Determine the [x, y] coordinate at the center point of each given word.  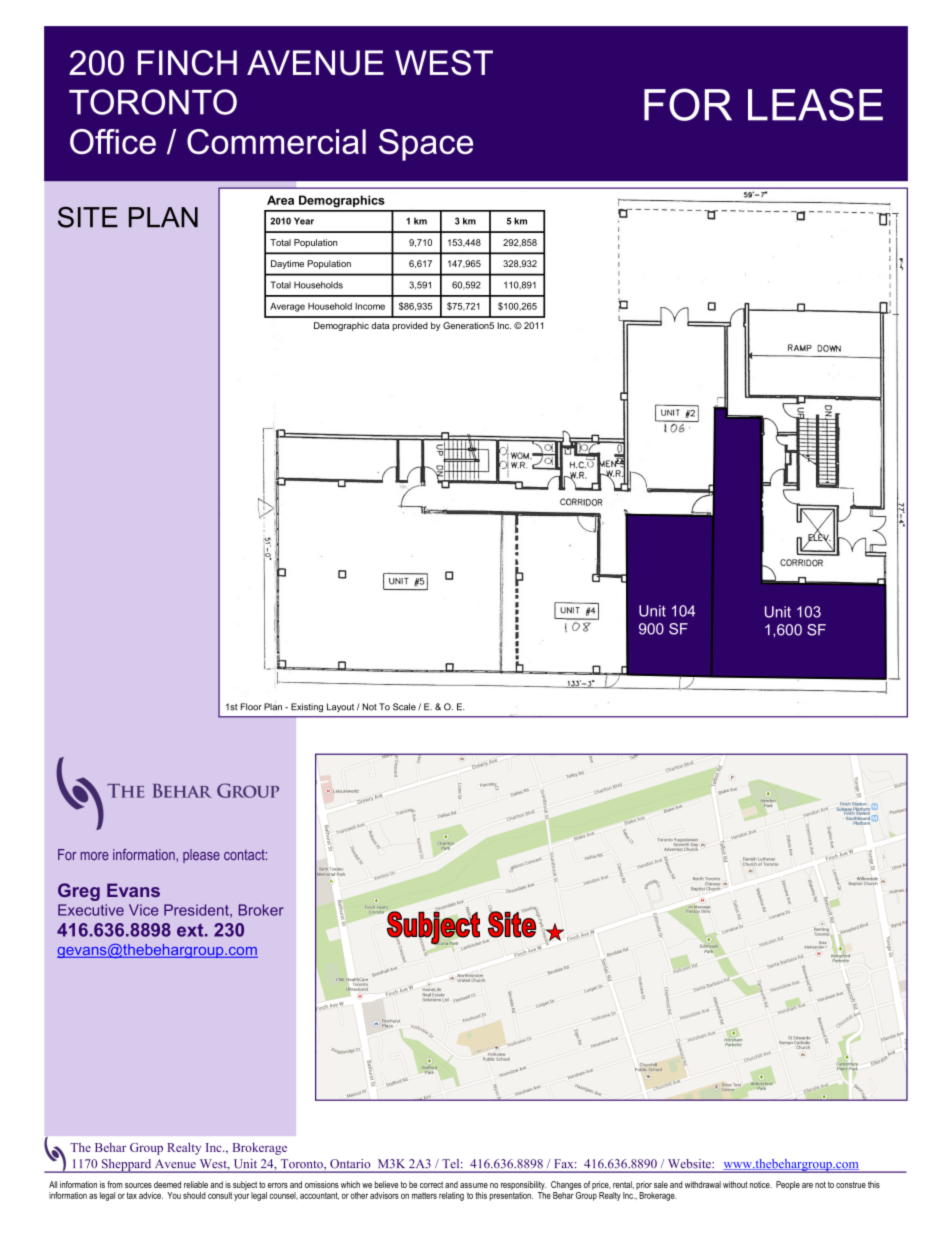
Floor [251, 707]
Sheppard [126, 1166]
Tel [452, 1163]
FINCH [187, 63]
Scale [404, 707]
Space [426, 145]
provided [410, 326]
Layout [340, 707]
